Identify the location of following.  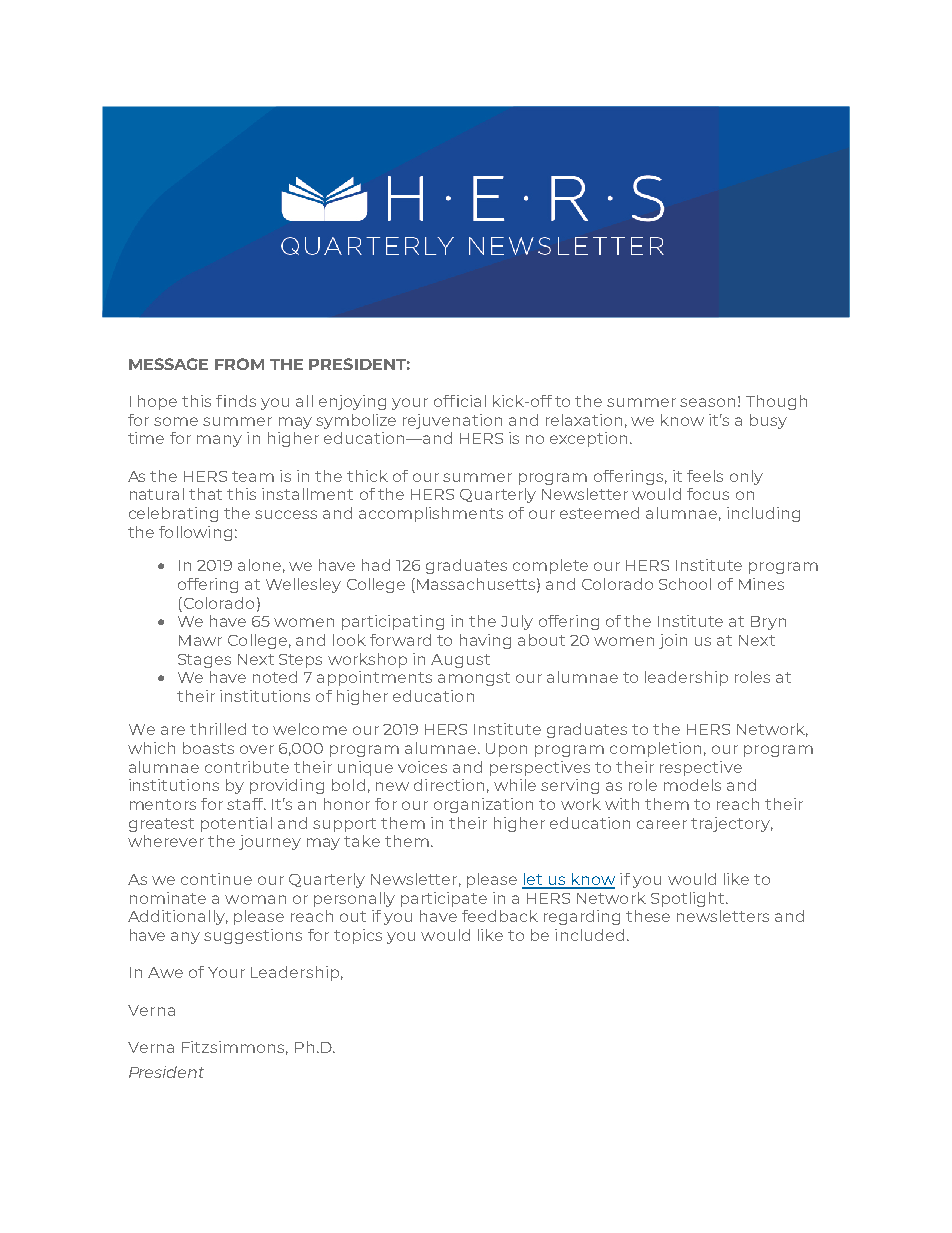
(195, 533).
